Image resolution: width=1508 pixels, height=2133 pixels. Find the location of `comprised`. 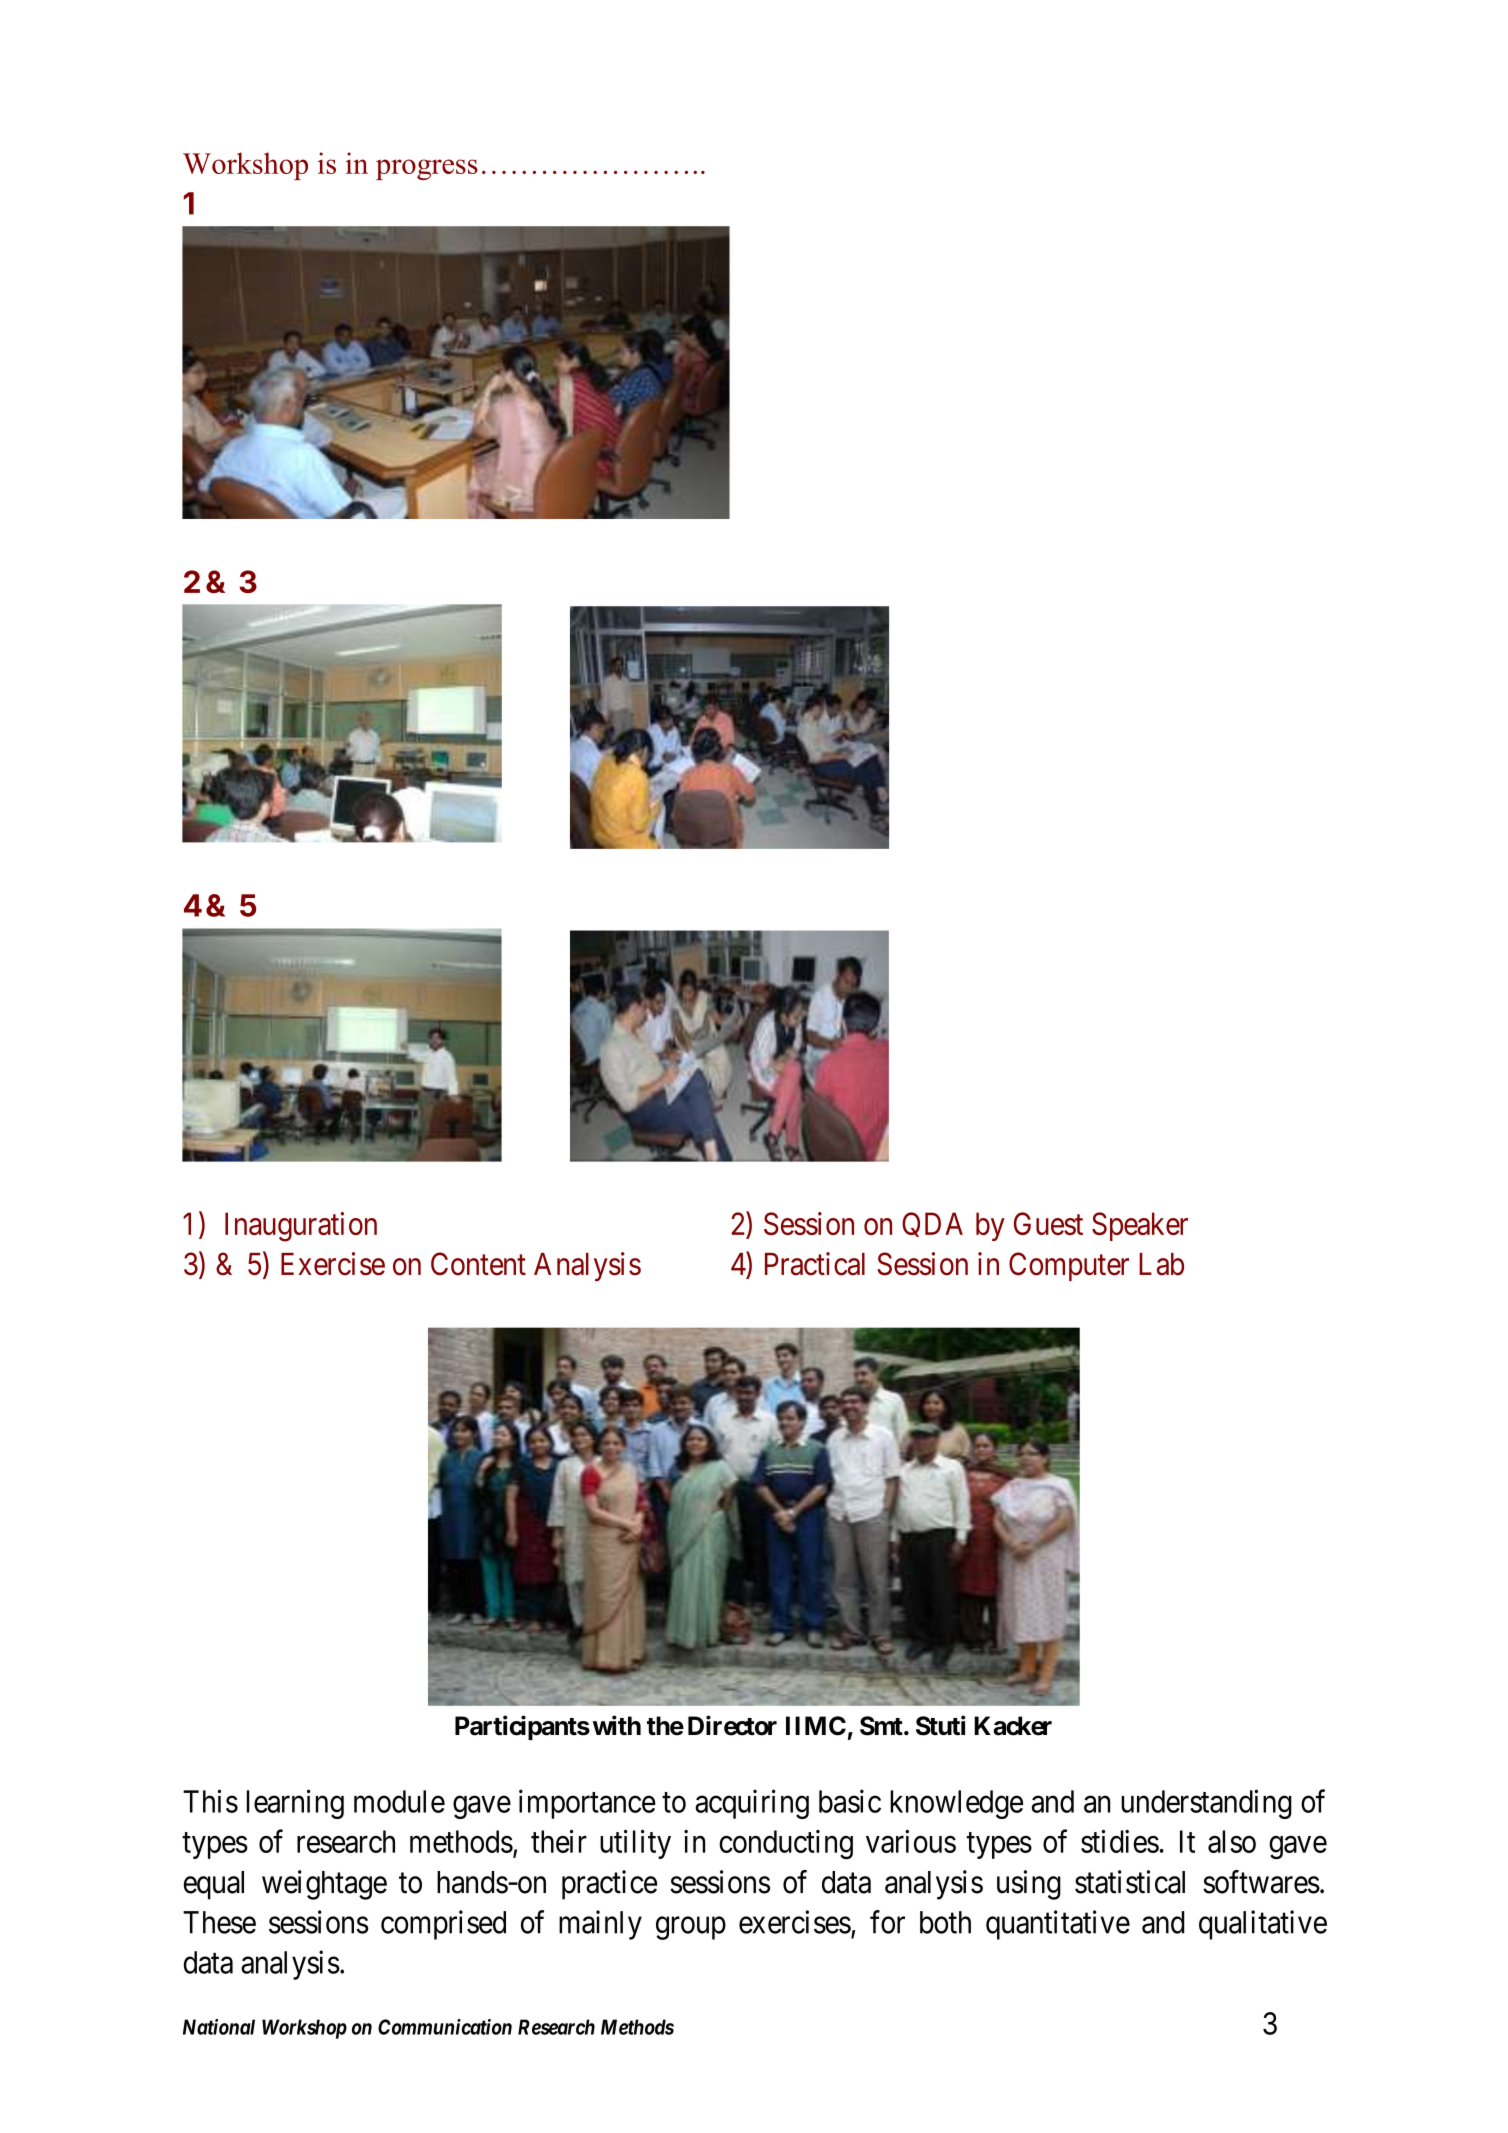

comprised is located at coordinates (443, 1925).
